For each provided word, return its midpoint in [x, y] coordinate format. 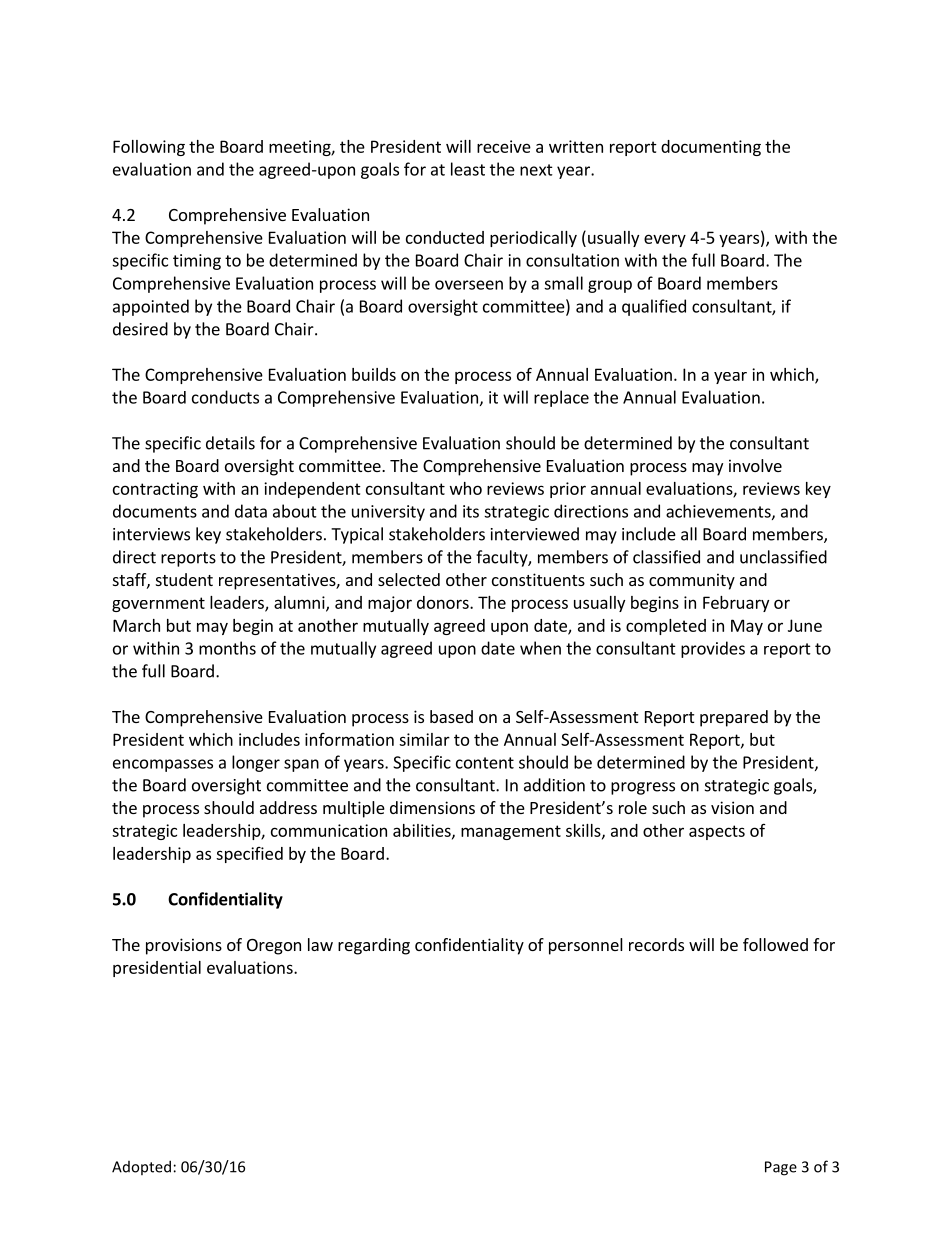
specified [249, 855]
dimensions [432, 807]
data [251, 511]
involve [755, 465]
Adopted [141, 1167]
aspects [717, 832]
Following [149, 148]
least [468, 169]
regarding [374, 946]
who [466, 488]
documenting [711, 148]
